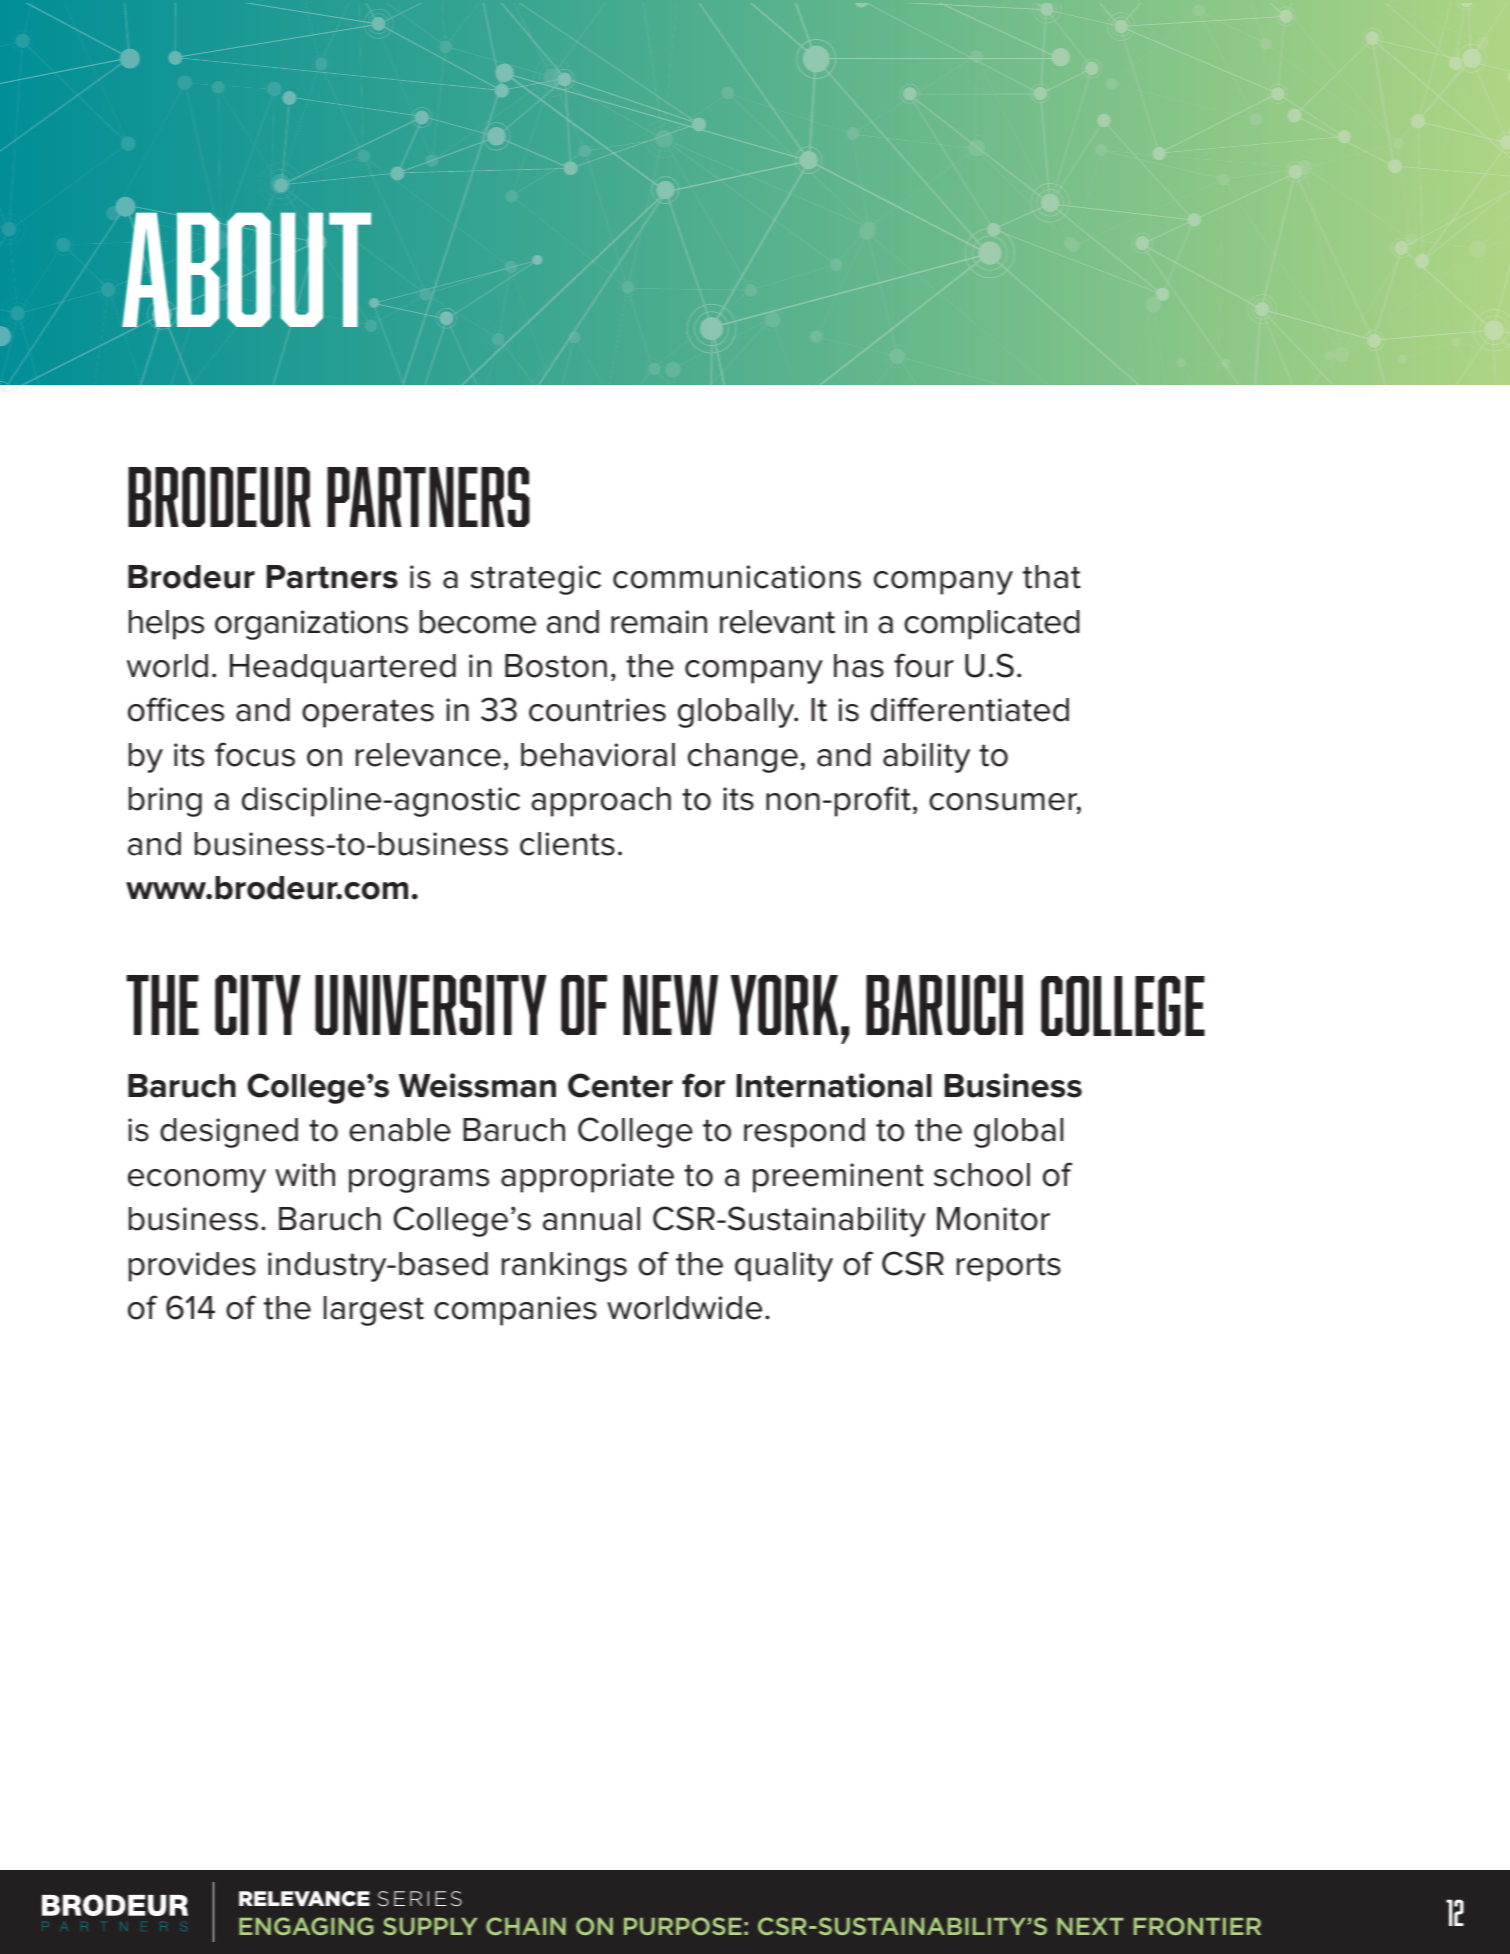  Describe the element at coordinates (703, 1085) in the screenshot. I see `for` at that location.
